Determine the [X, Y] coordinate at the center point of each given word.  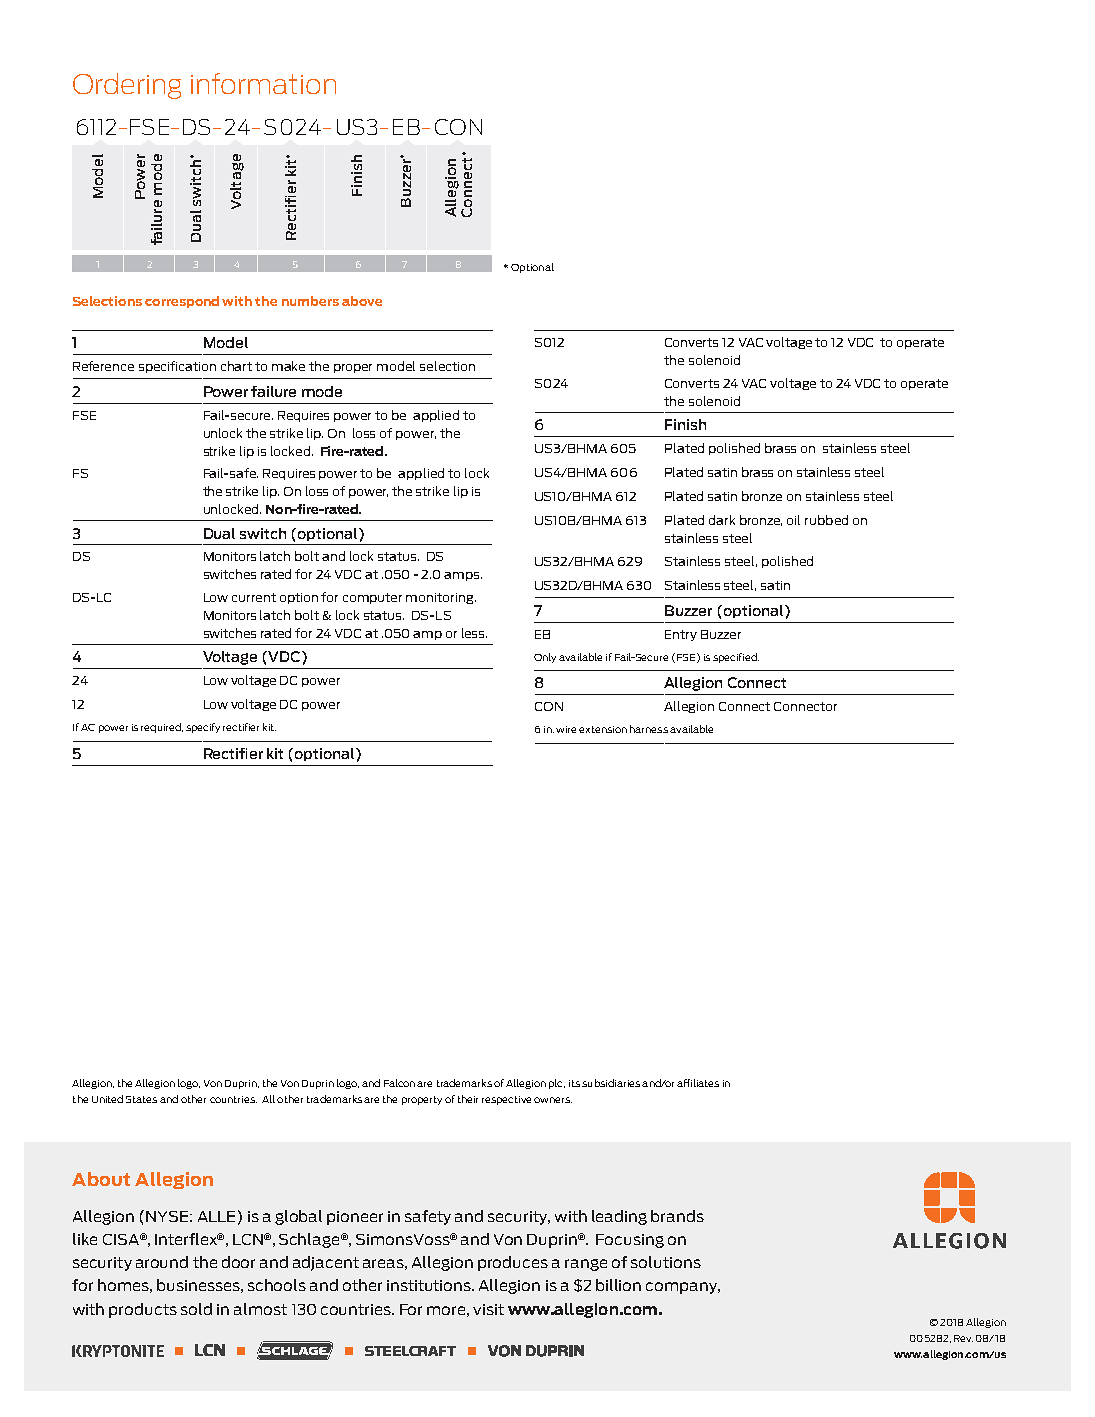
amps [463, 576]
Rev [963, 1338]
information [263, 83]
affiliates [698, 1083]
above [362, 301]
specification [177, 367]
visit [488, 1309]
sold [196, 1309]
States [141, 1099]
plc [557, 1084]
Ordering [127, 86]
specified [736, 658]
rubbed [826, 520]
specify [203, 728]
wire [566, 729]
